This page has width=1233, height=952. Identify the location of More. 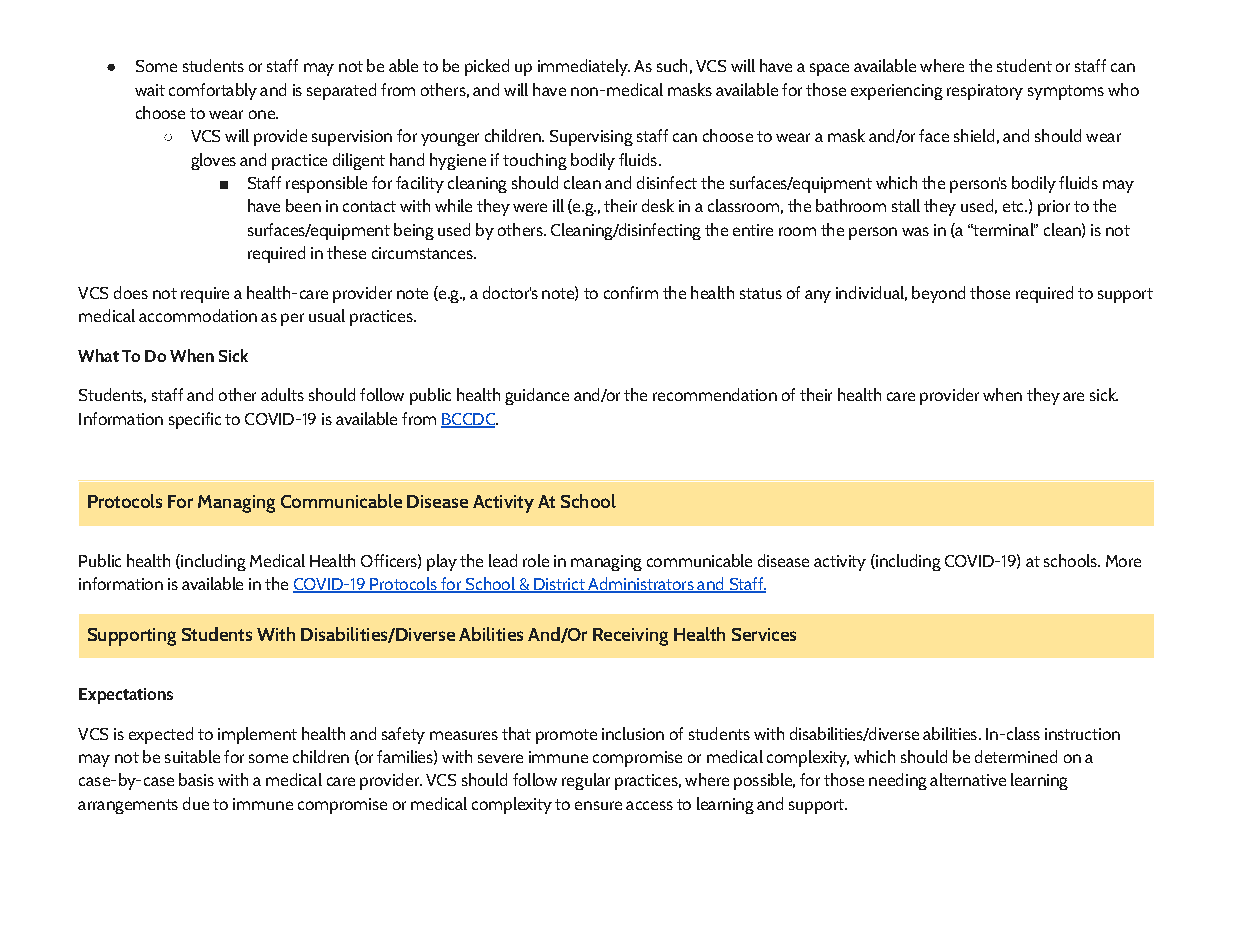
(1123, 561).
